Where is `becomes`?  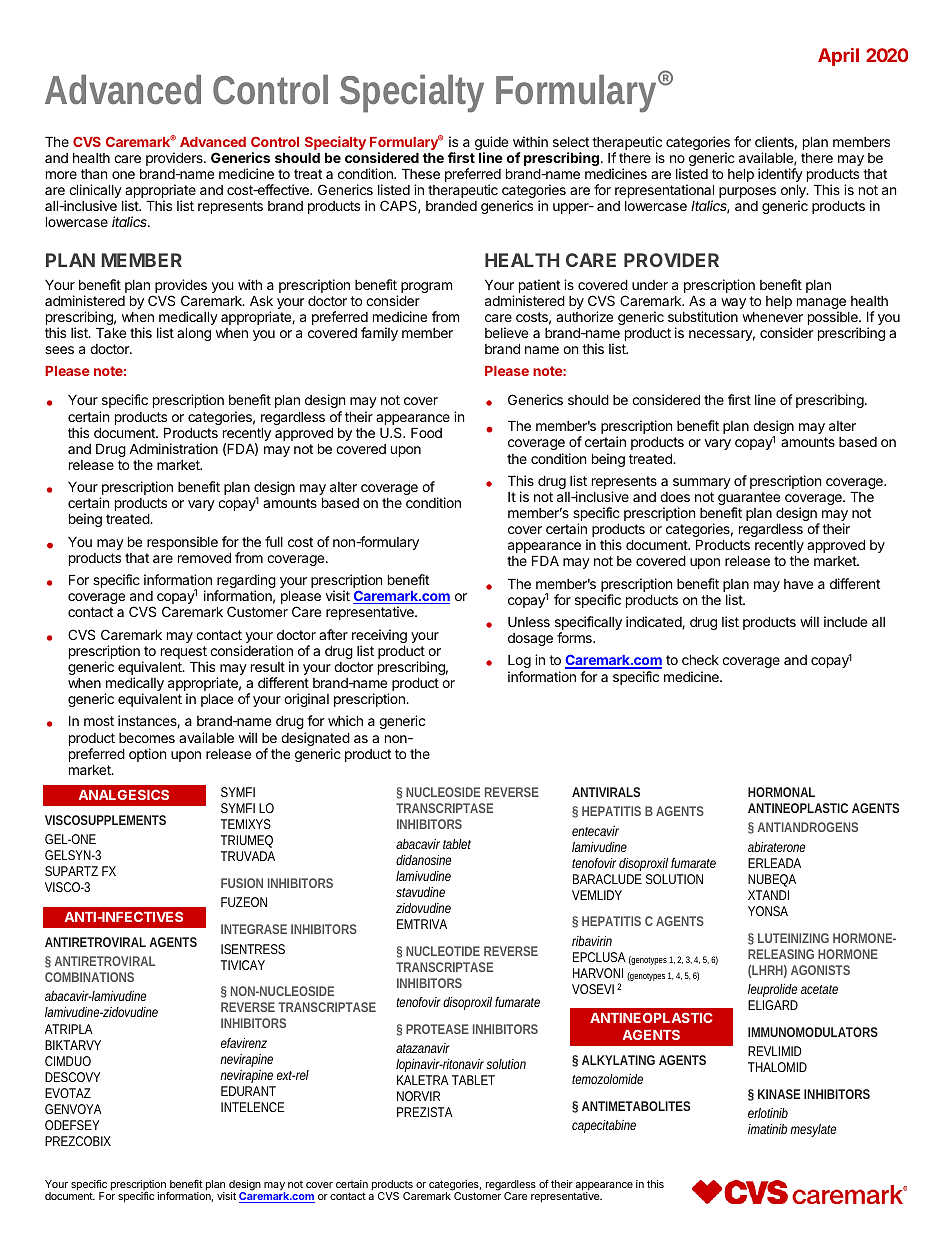
becomes is located at coordinates (147, 738).
